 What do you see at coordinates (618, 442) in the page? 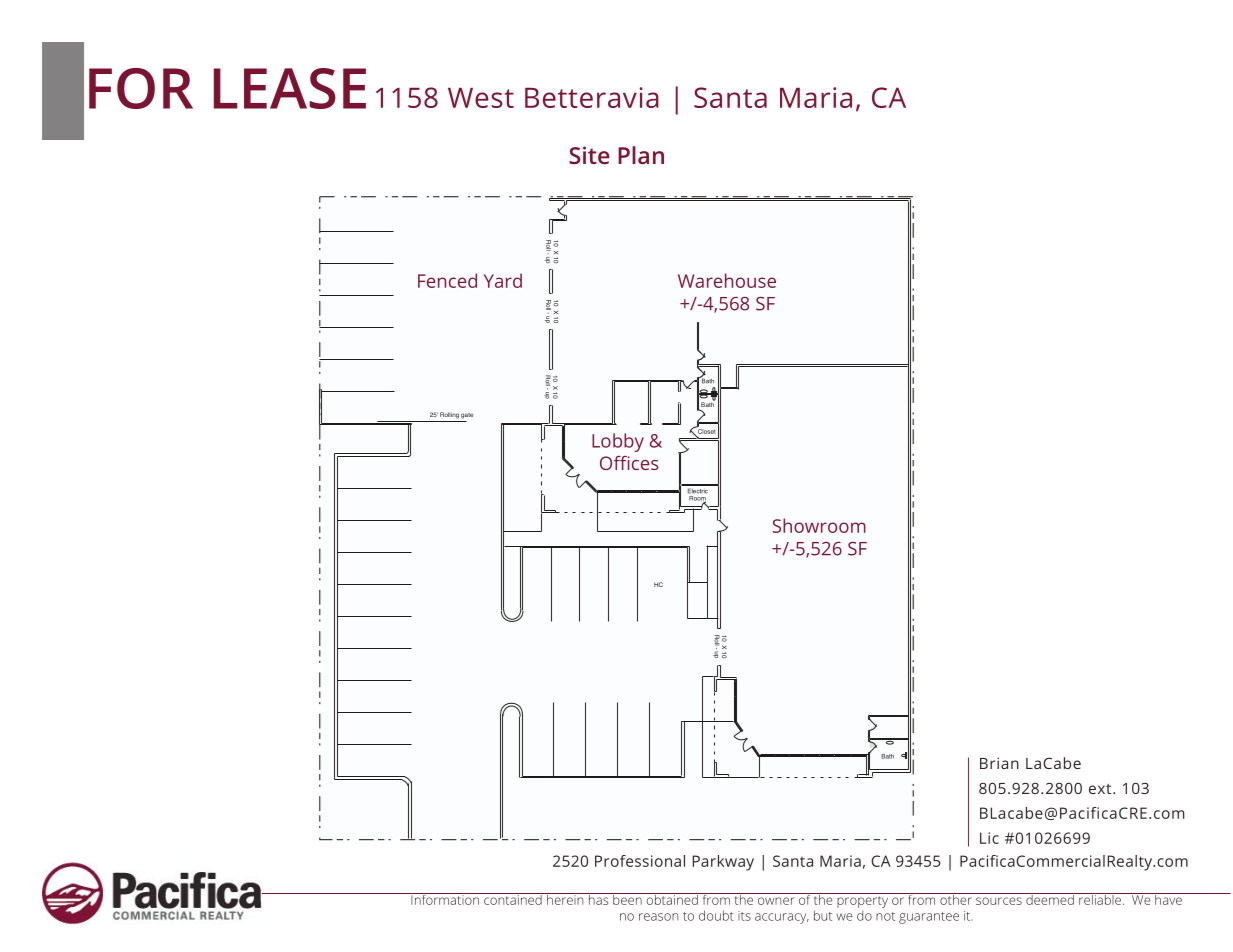
I see `Lobby` at bounding box center [618, 442].
